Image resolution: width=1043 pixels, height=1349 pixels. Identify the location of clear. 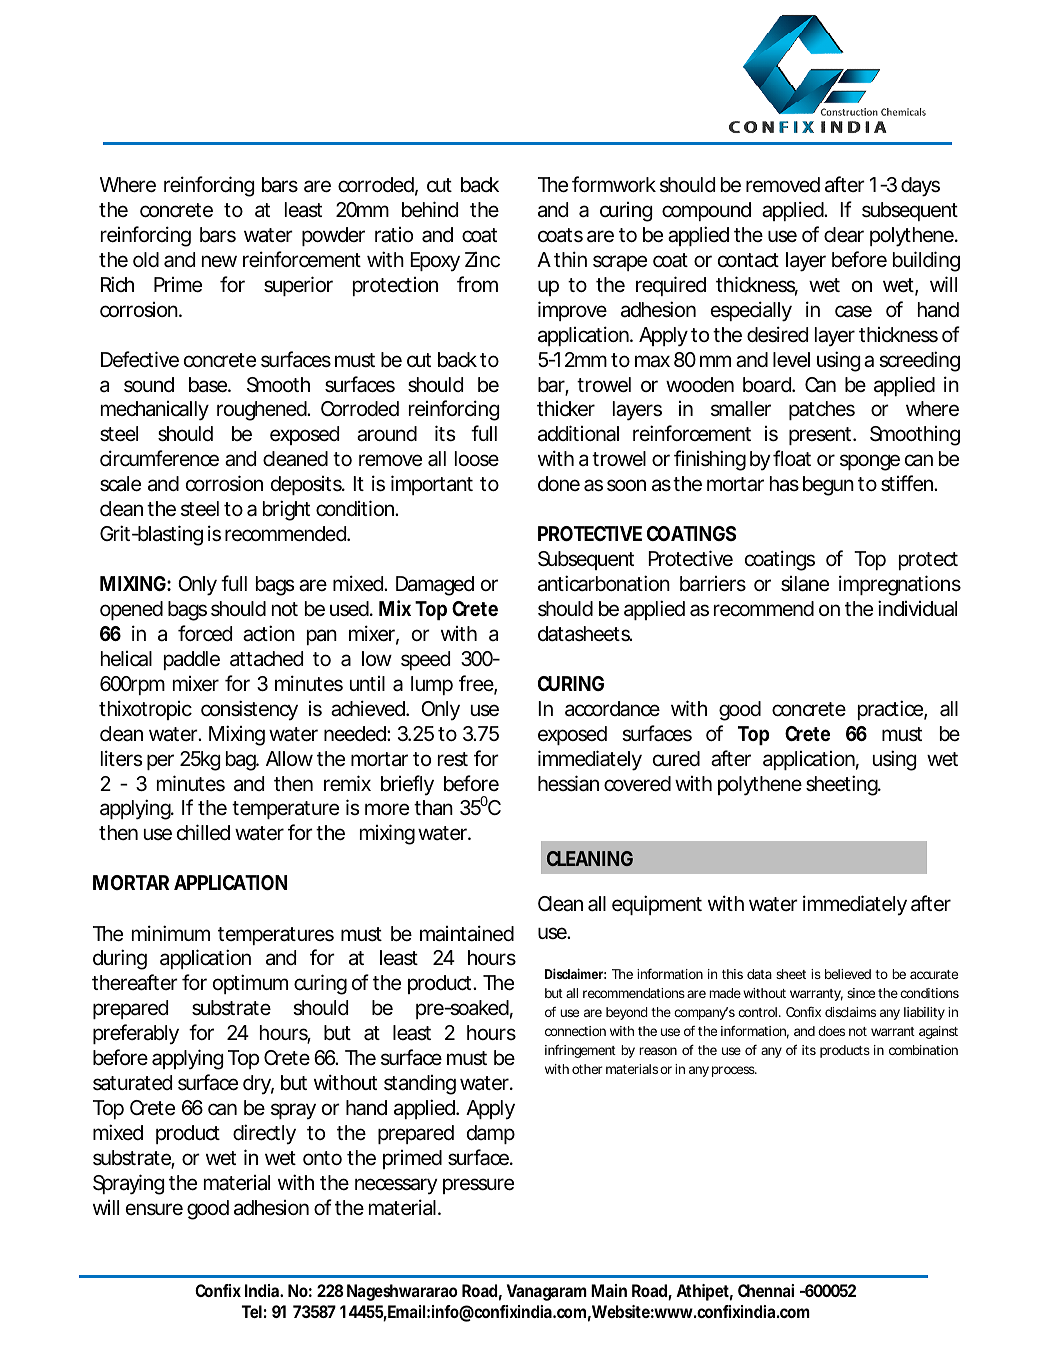
(844, 235).
